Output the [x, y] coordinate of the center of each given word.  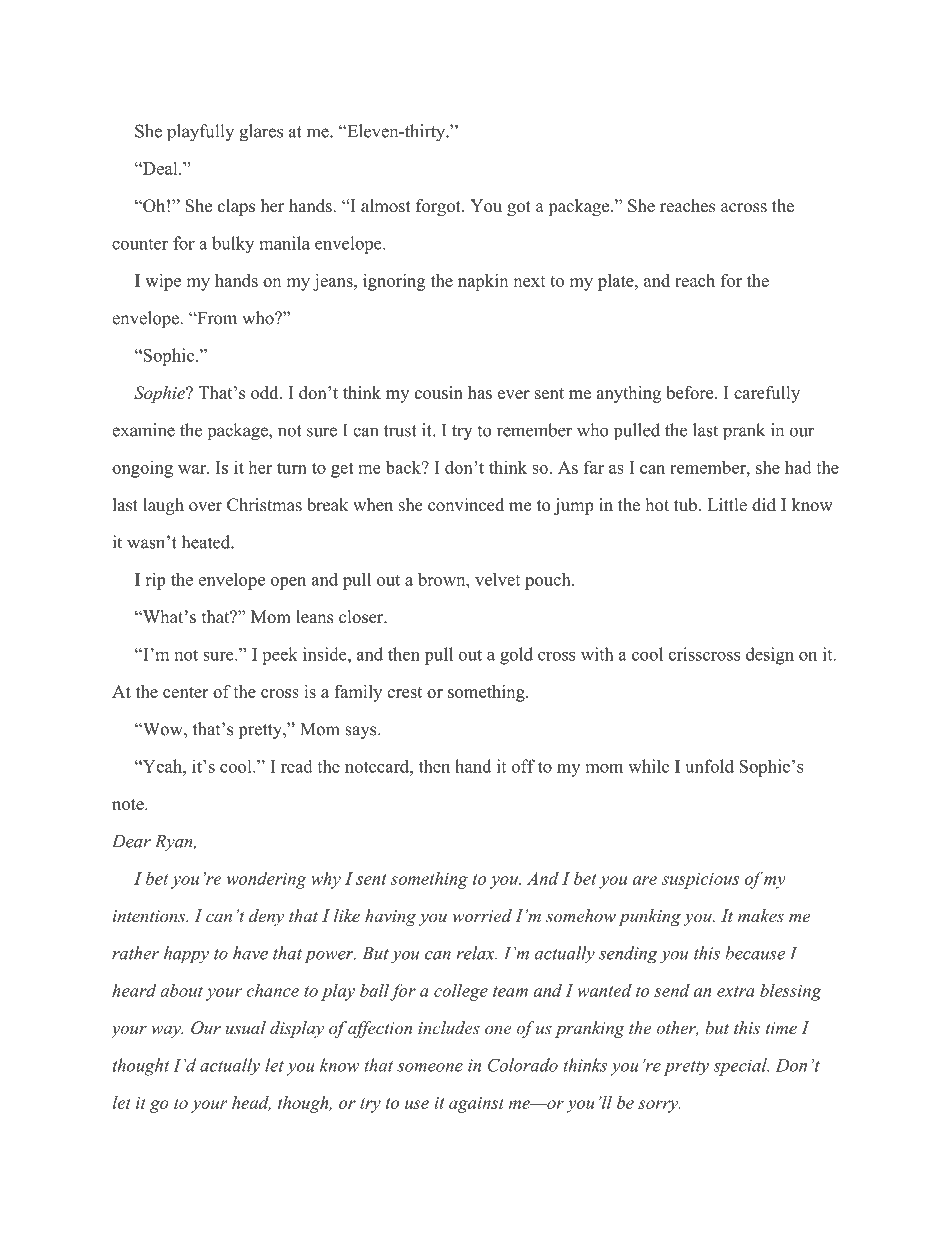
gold [516, 656]
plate [617, 282]
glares [261, 133]
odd [266, 392]
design [770, 656]
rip [156, 581]
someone [430, 1067]
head [251, 1103]
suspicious [700, 881]
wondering [266, 880]
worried [482, 916]
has [480, 392]
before [691, 392]
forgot [439, 207]
